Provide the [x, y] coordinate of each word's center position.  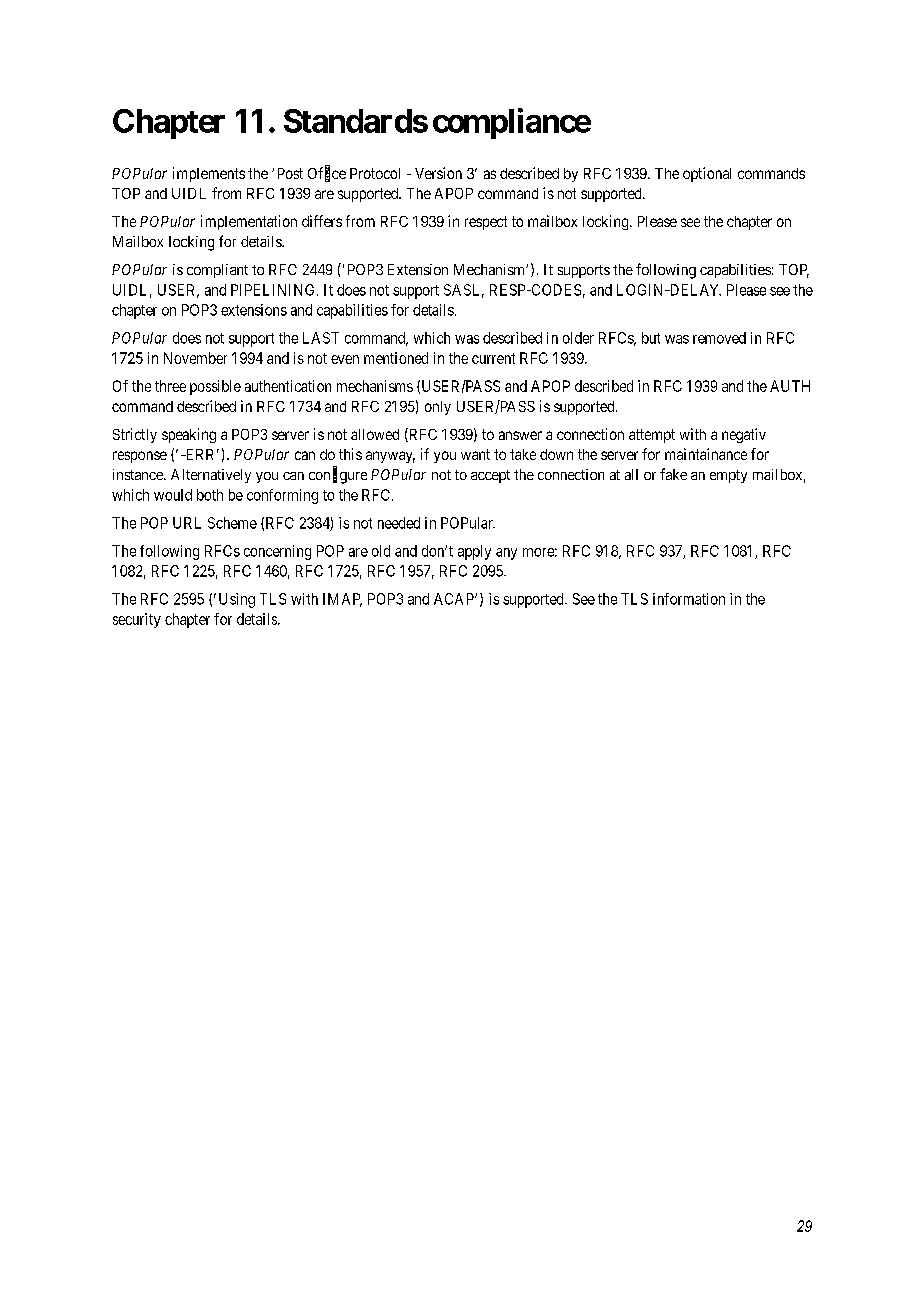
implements [209, 174]
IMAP [342, 600]
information [689, 599]
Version [438, 173]
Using [237, 600]
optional [707, 174]
